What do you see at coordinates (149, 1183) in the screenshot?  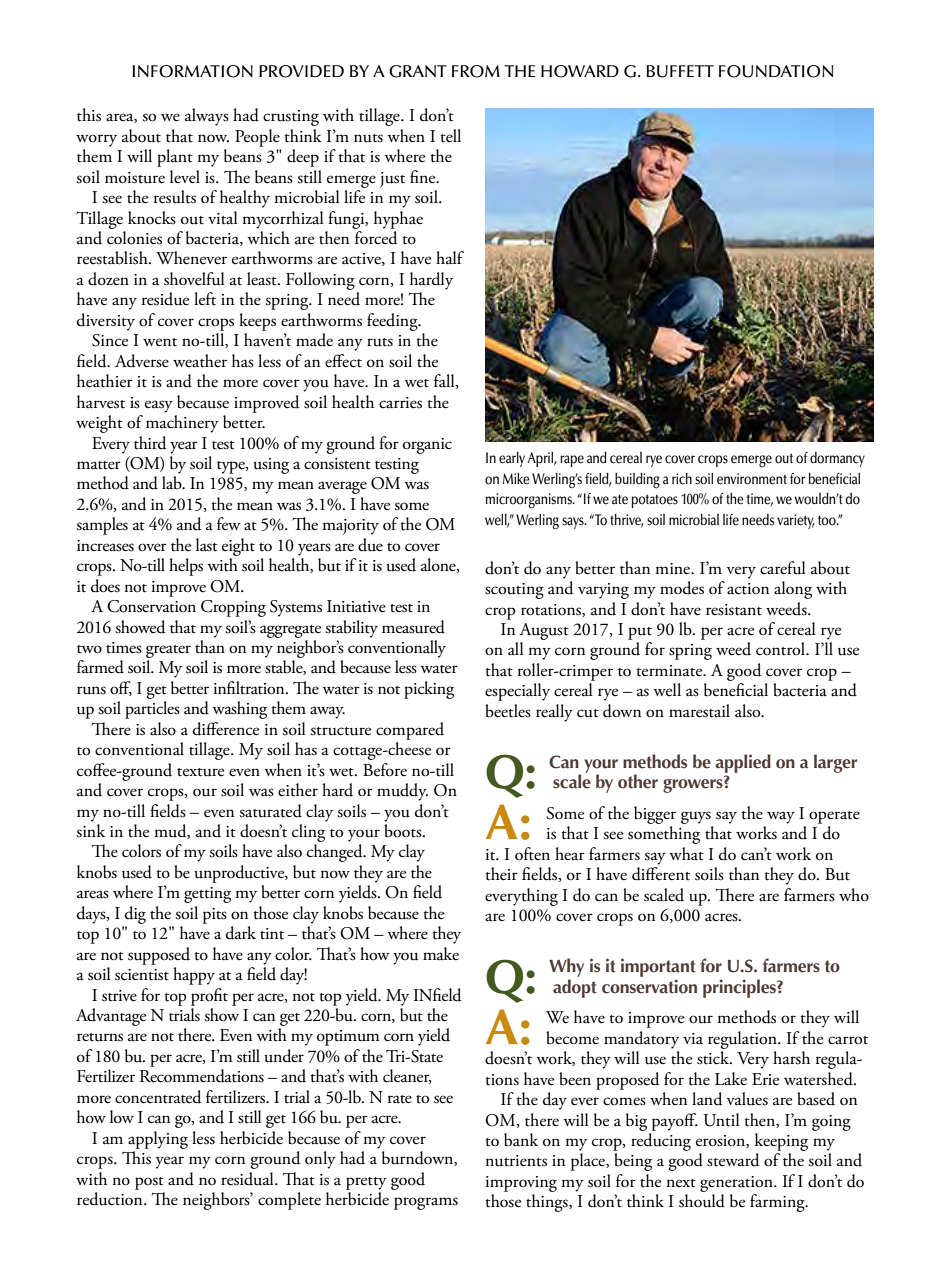 I see `post` at bounding box center [149, 1183].
